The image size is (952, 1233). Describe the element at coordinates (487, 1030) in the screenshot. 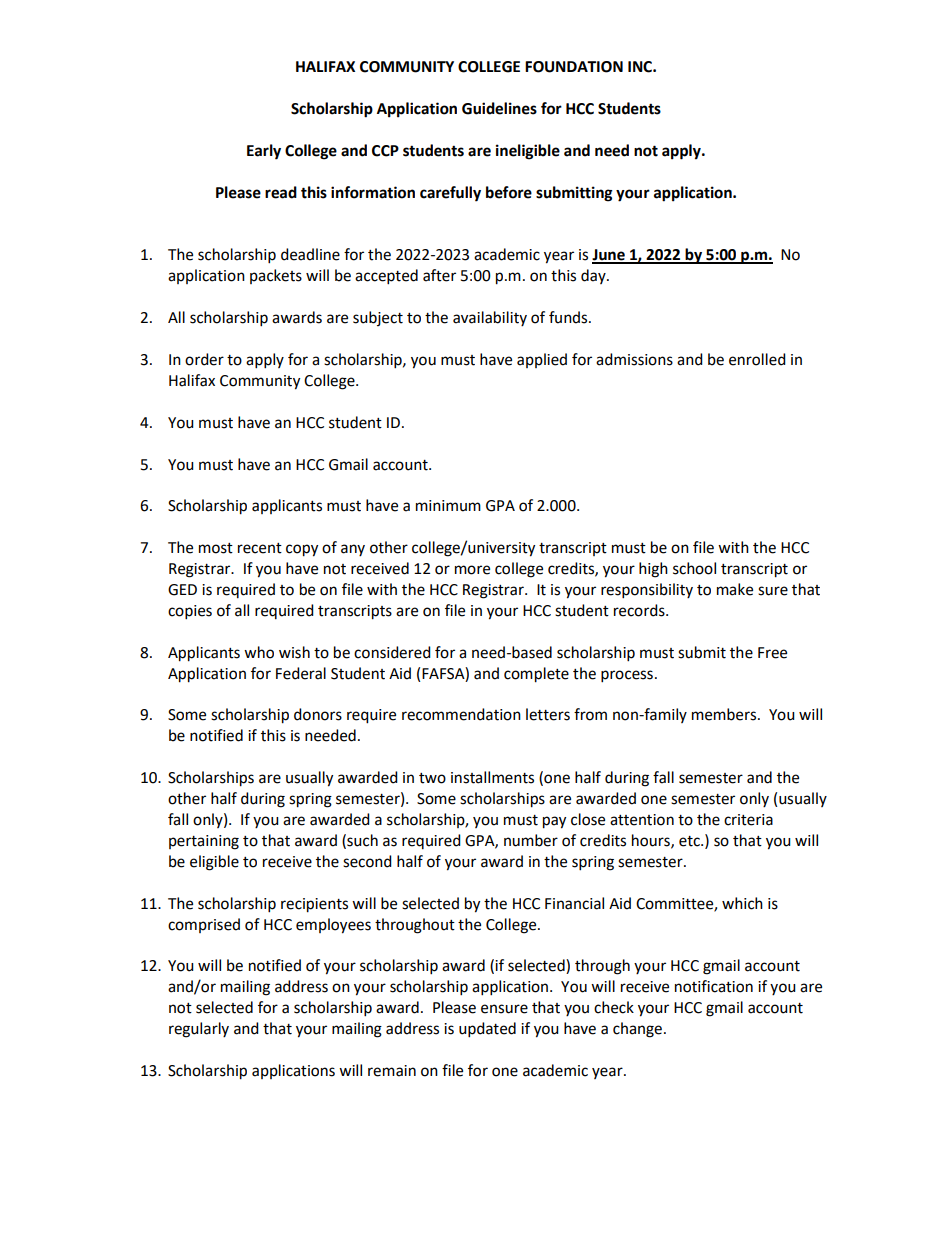

I see `updated` at that location.
